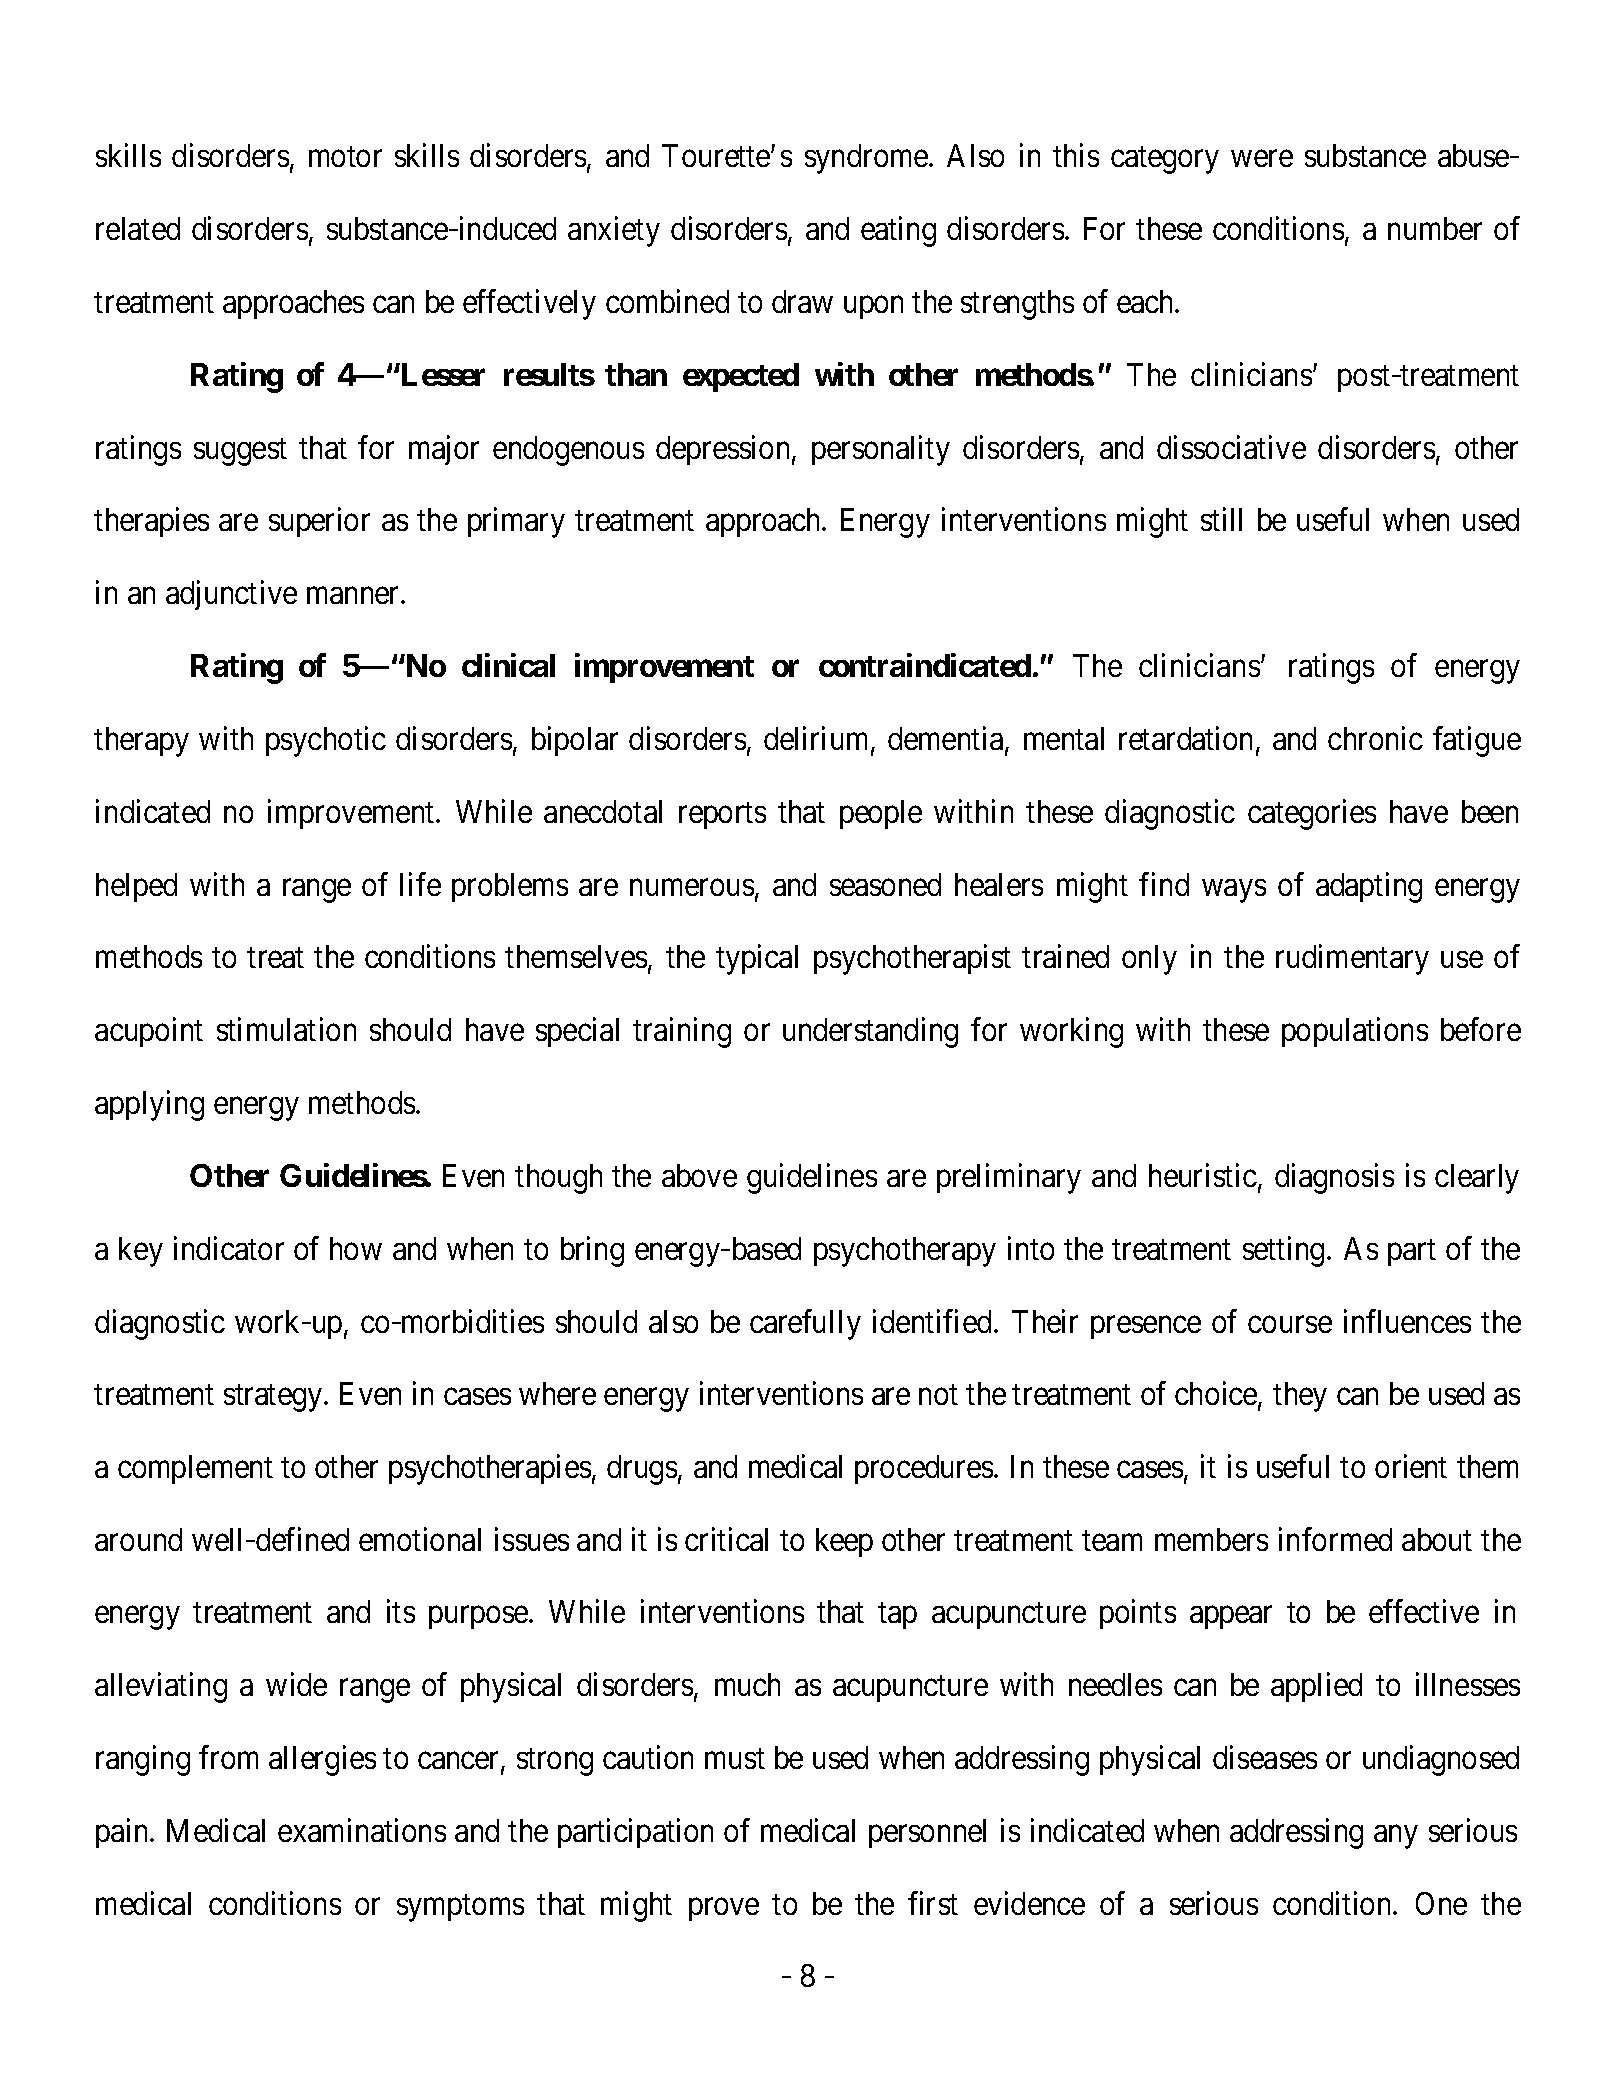 The height and width of the document is (2090, 1615). Describe the element at coordinates (362, 1830) in the document. I see `examinations` at that location.
